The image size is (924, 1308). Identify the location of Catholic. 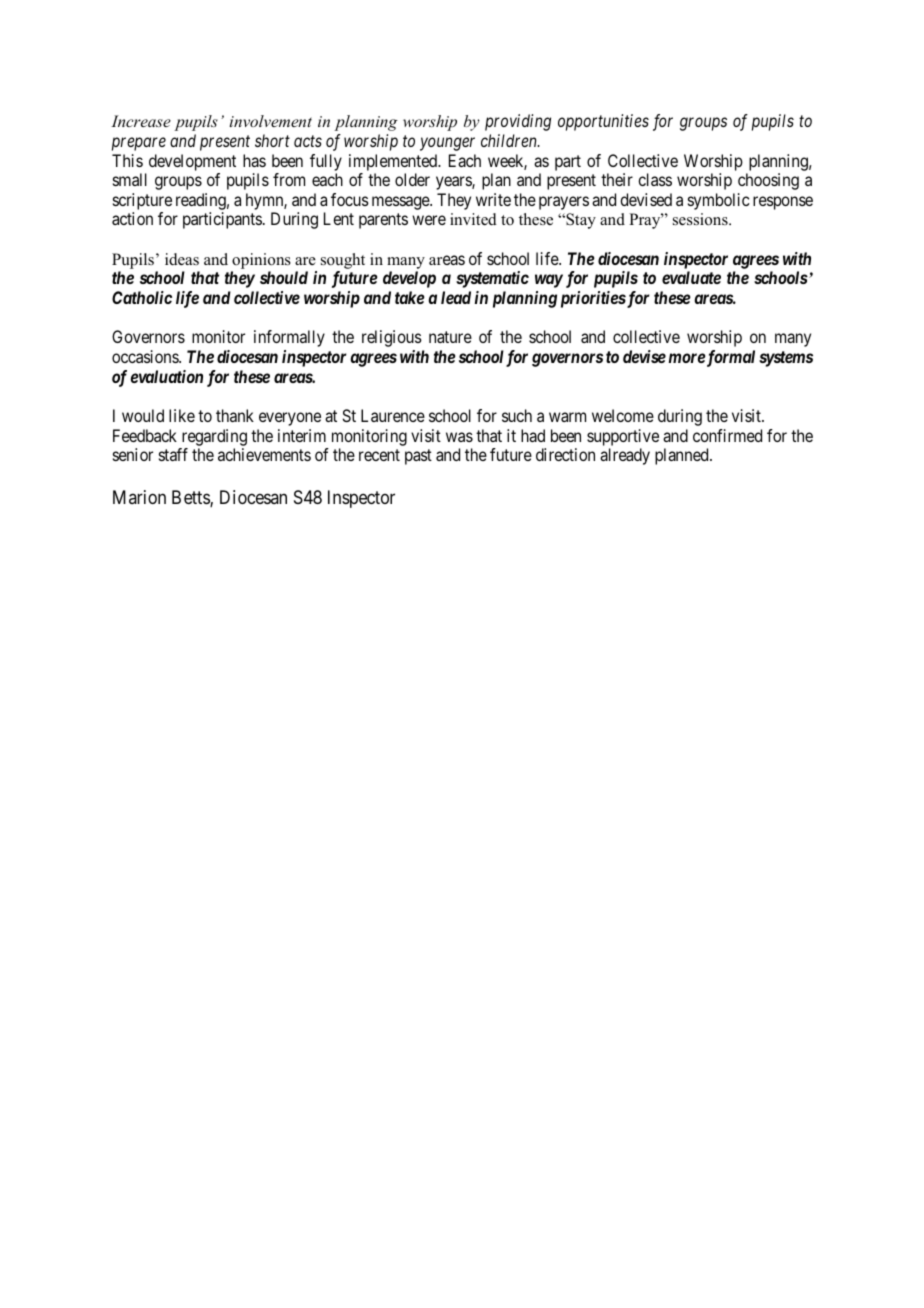
(142, 297).
